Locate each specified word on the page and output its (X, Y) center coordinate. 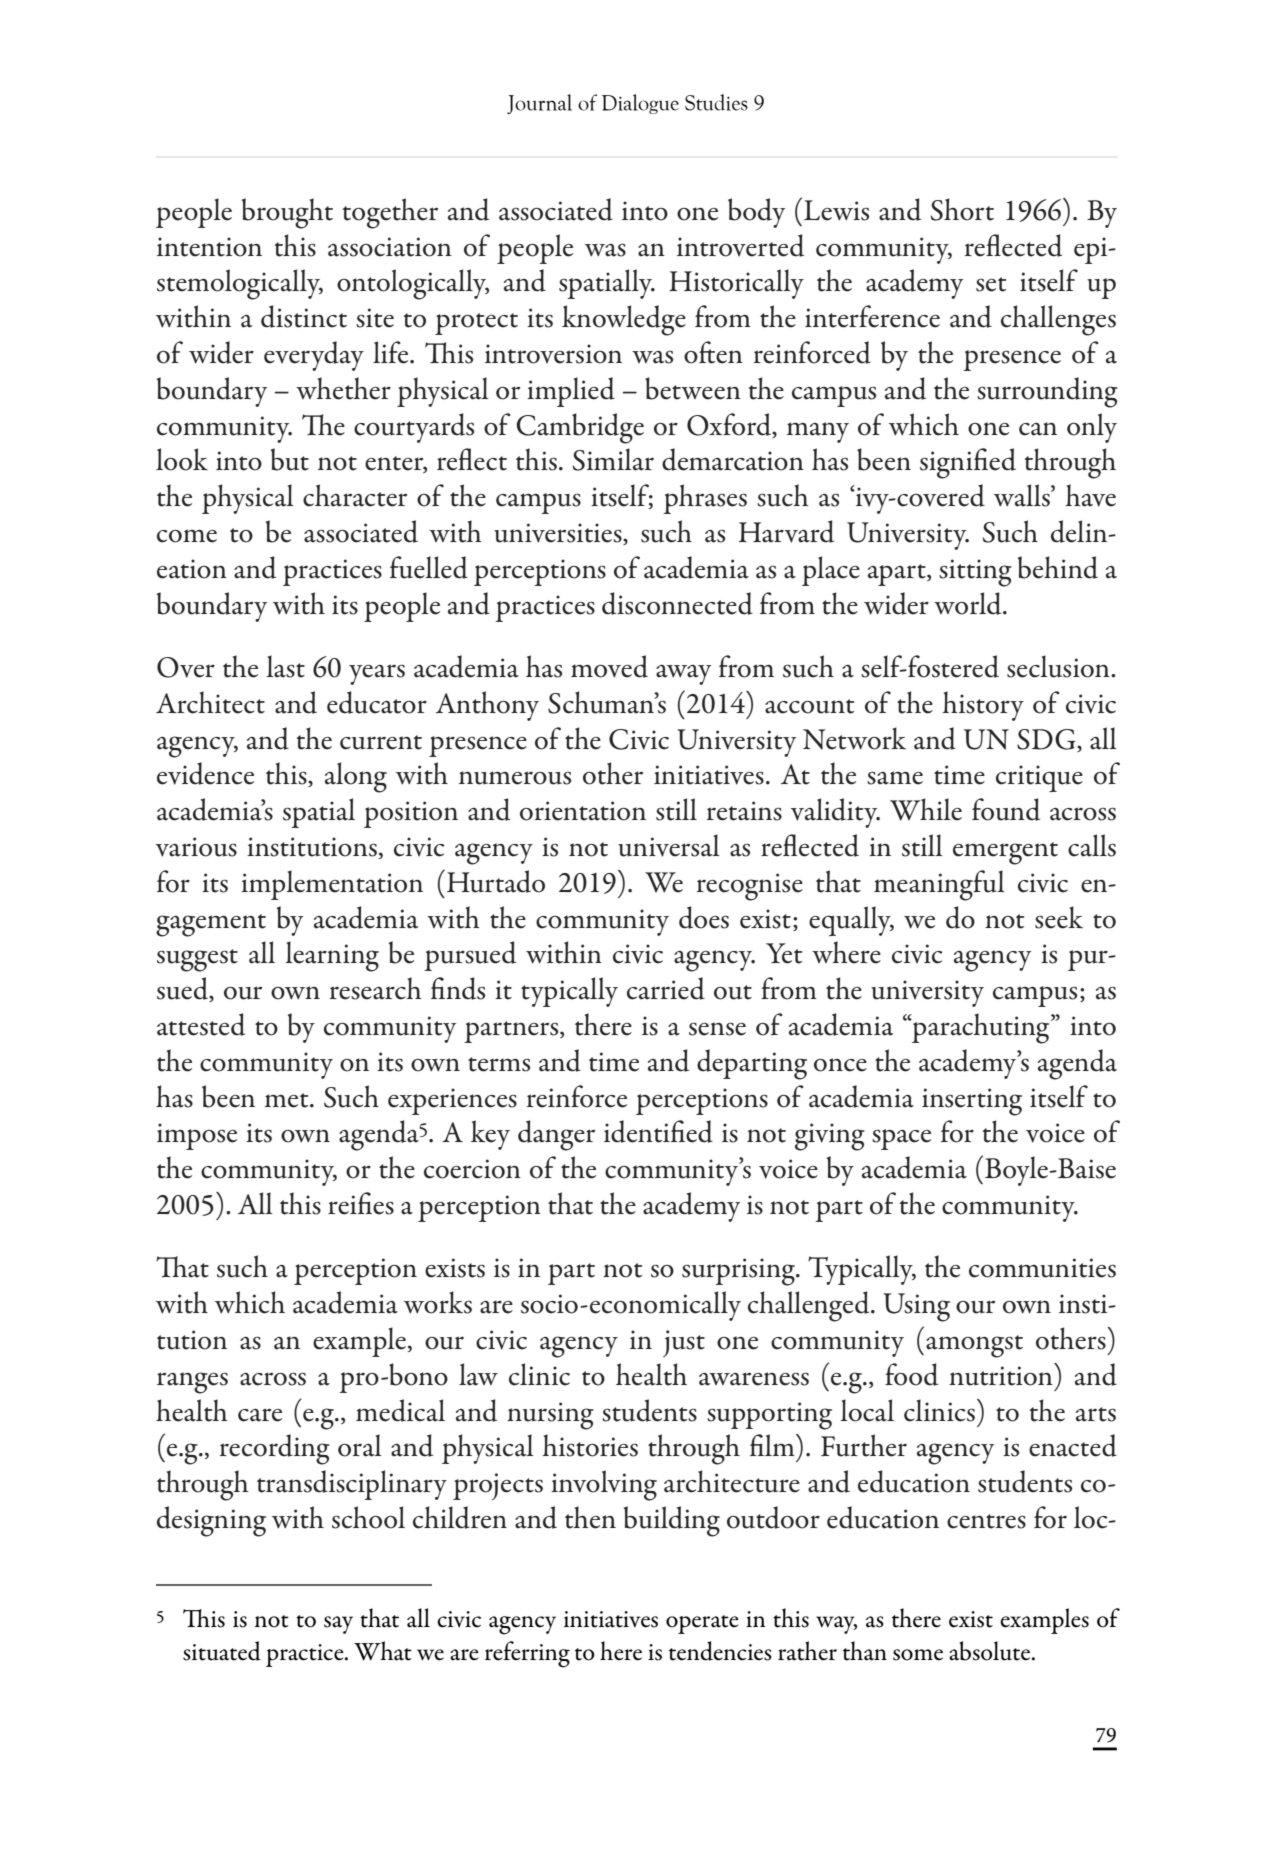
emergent (1005, 853)
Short (962, 209)
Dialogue (640, 104)
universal (669, 845)
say (338, 1625)
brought (287, 213)
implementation (332, 885)
